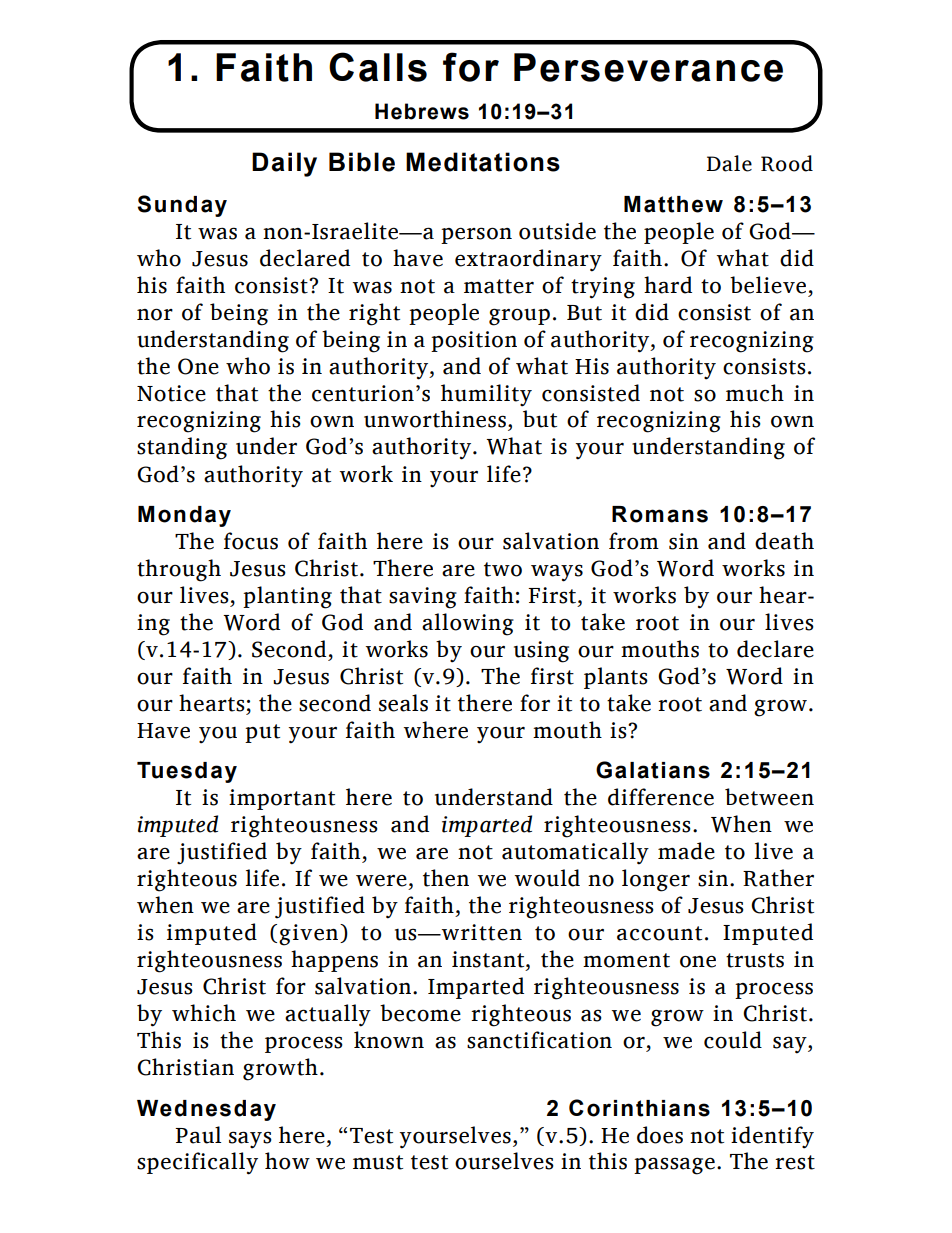 The image size is (952, 1233). Describe the element at coordinates (446, 878) in the document. I see `then` at that location.
